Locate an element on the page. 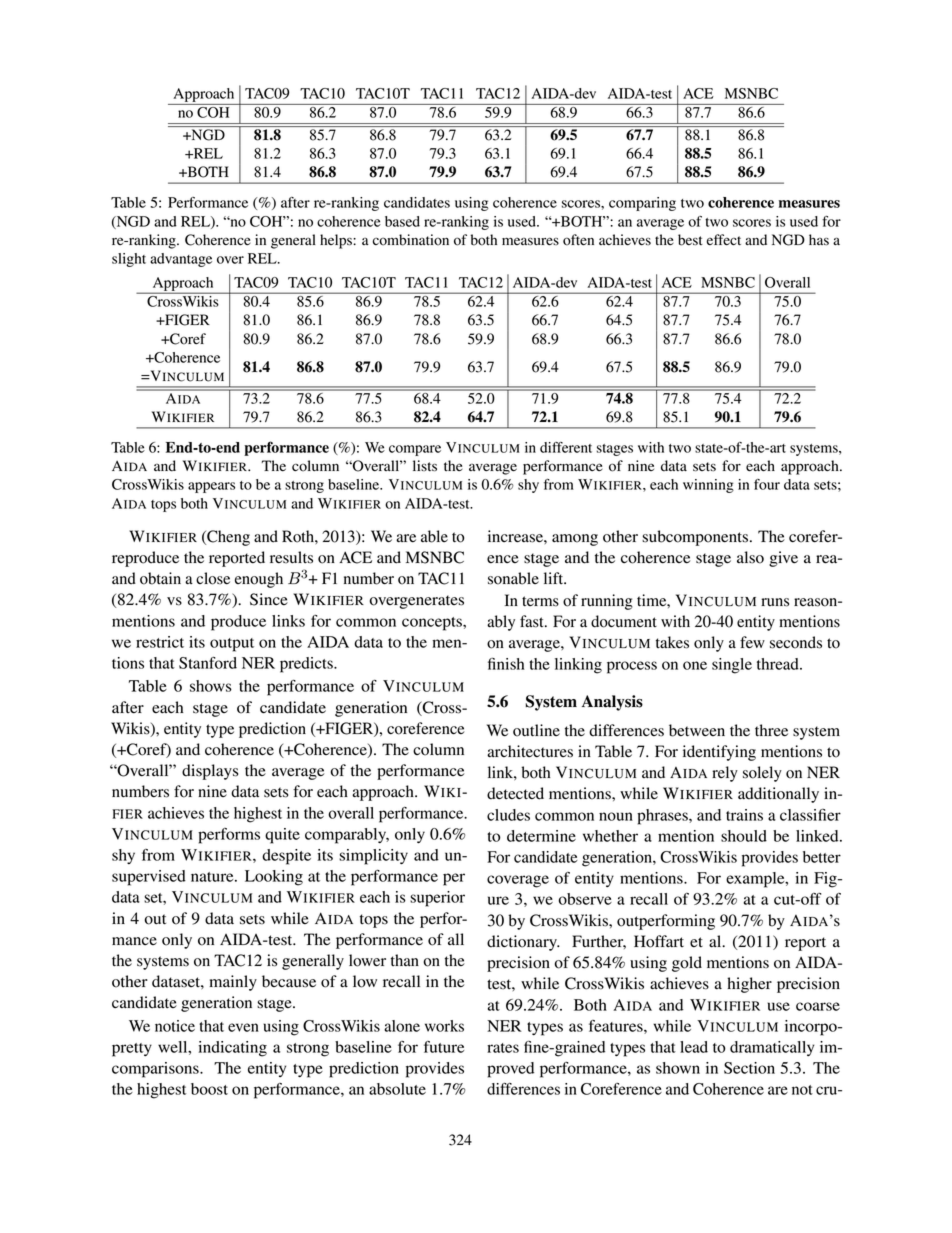  advantage is located at coordinates (181, 260).
